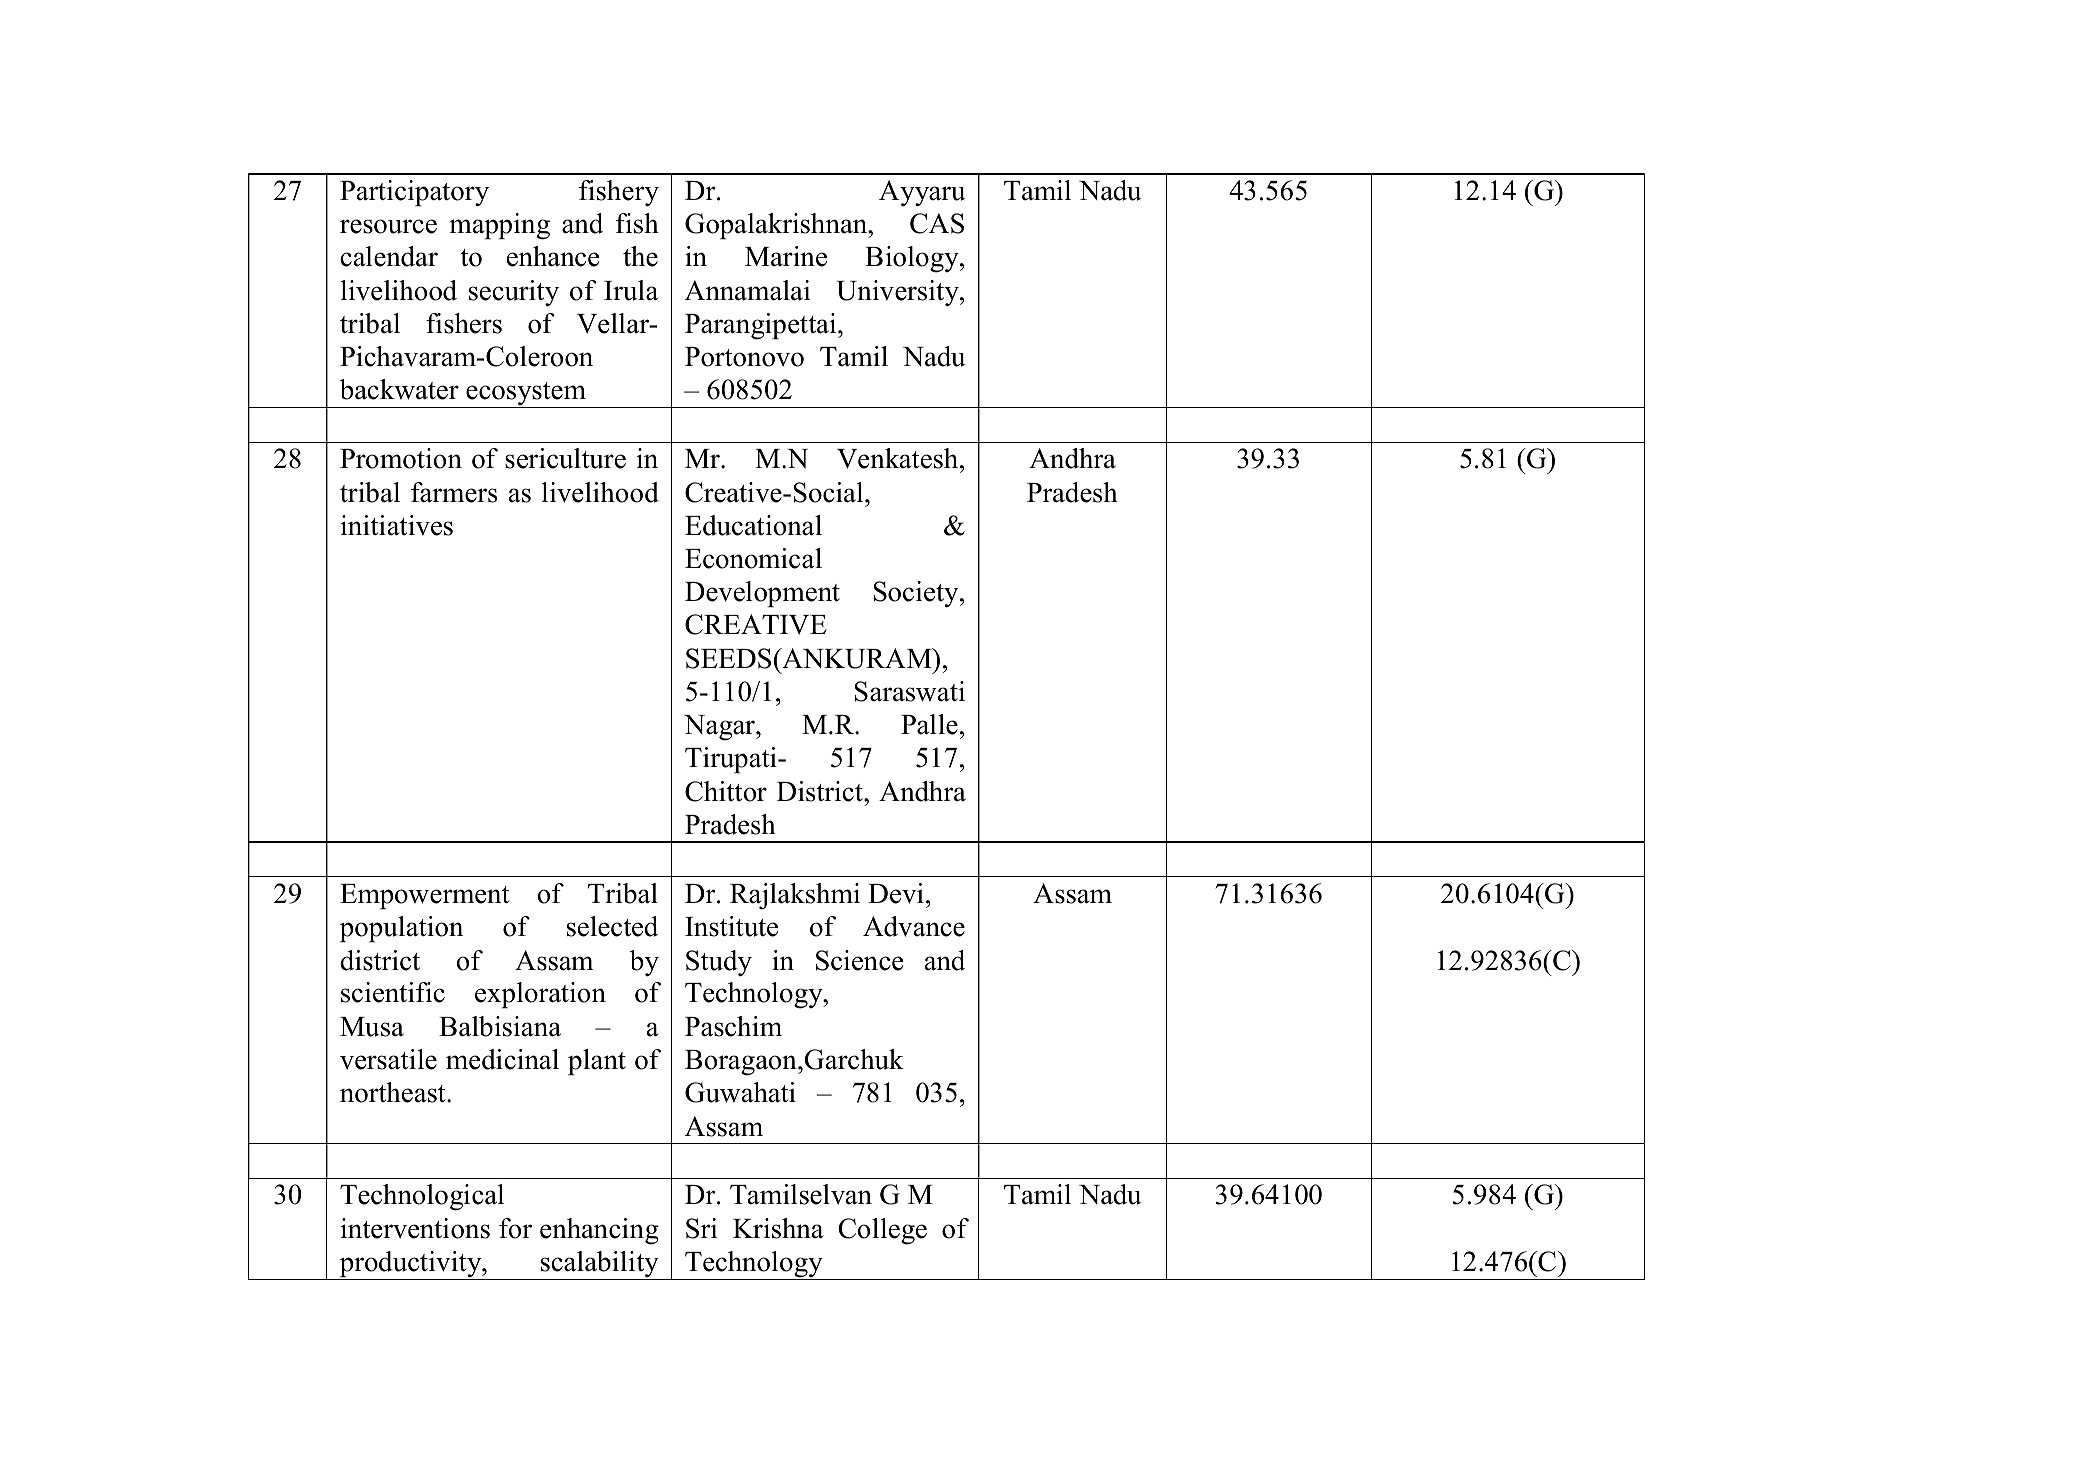  I want to click on Devi, so click(896, 893).
